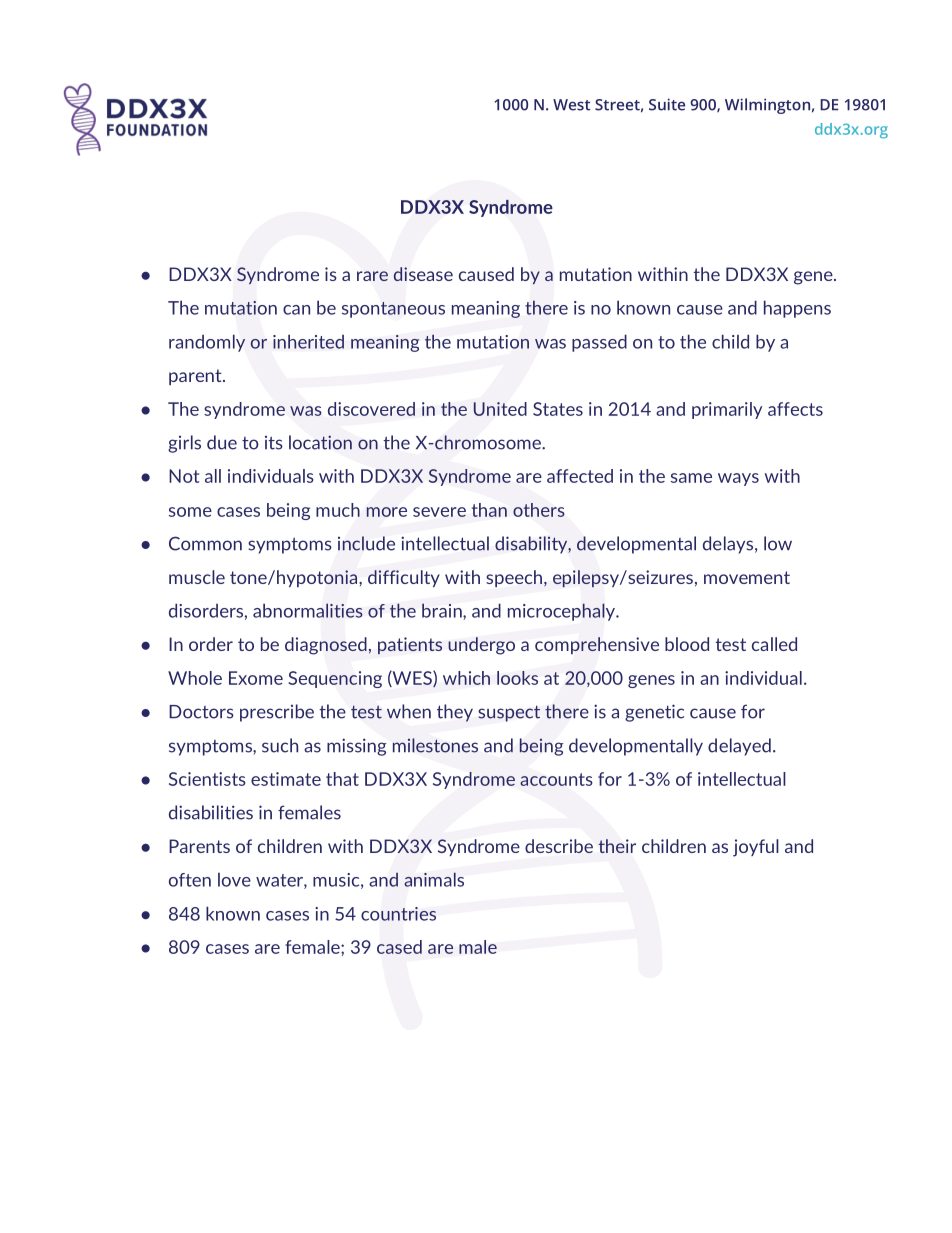  What do you see at coordinates (509, 714) in the screenshot?
I see `suspect` at bounding box center [509, 714].
